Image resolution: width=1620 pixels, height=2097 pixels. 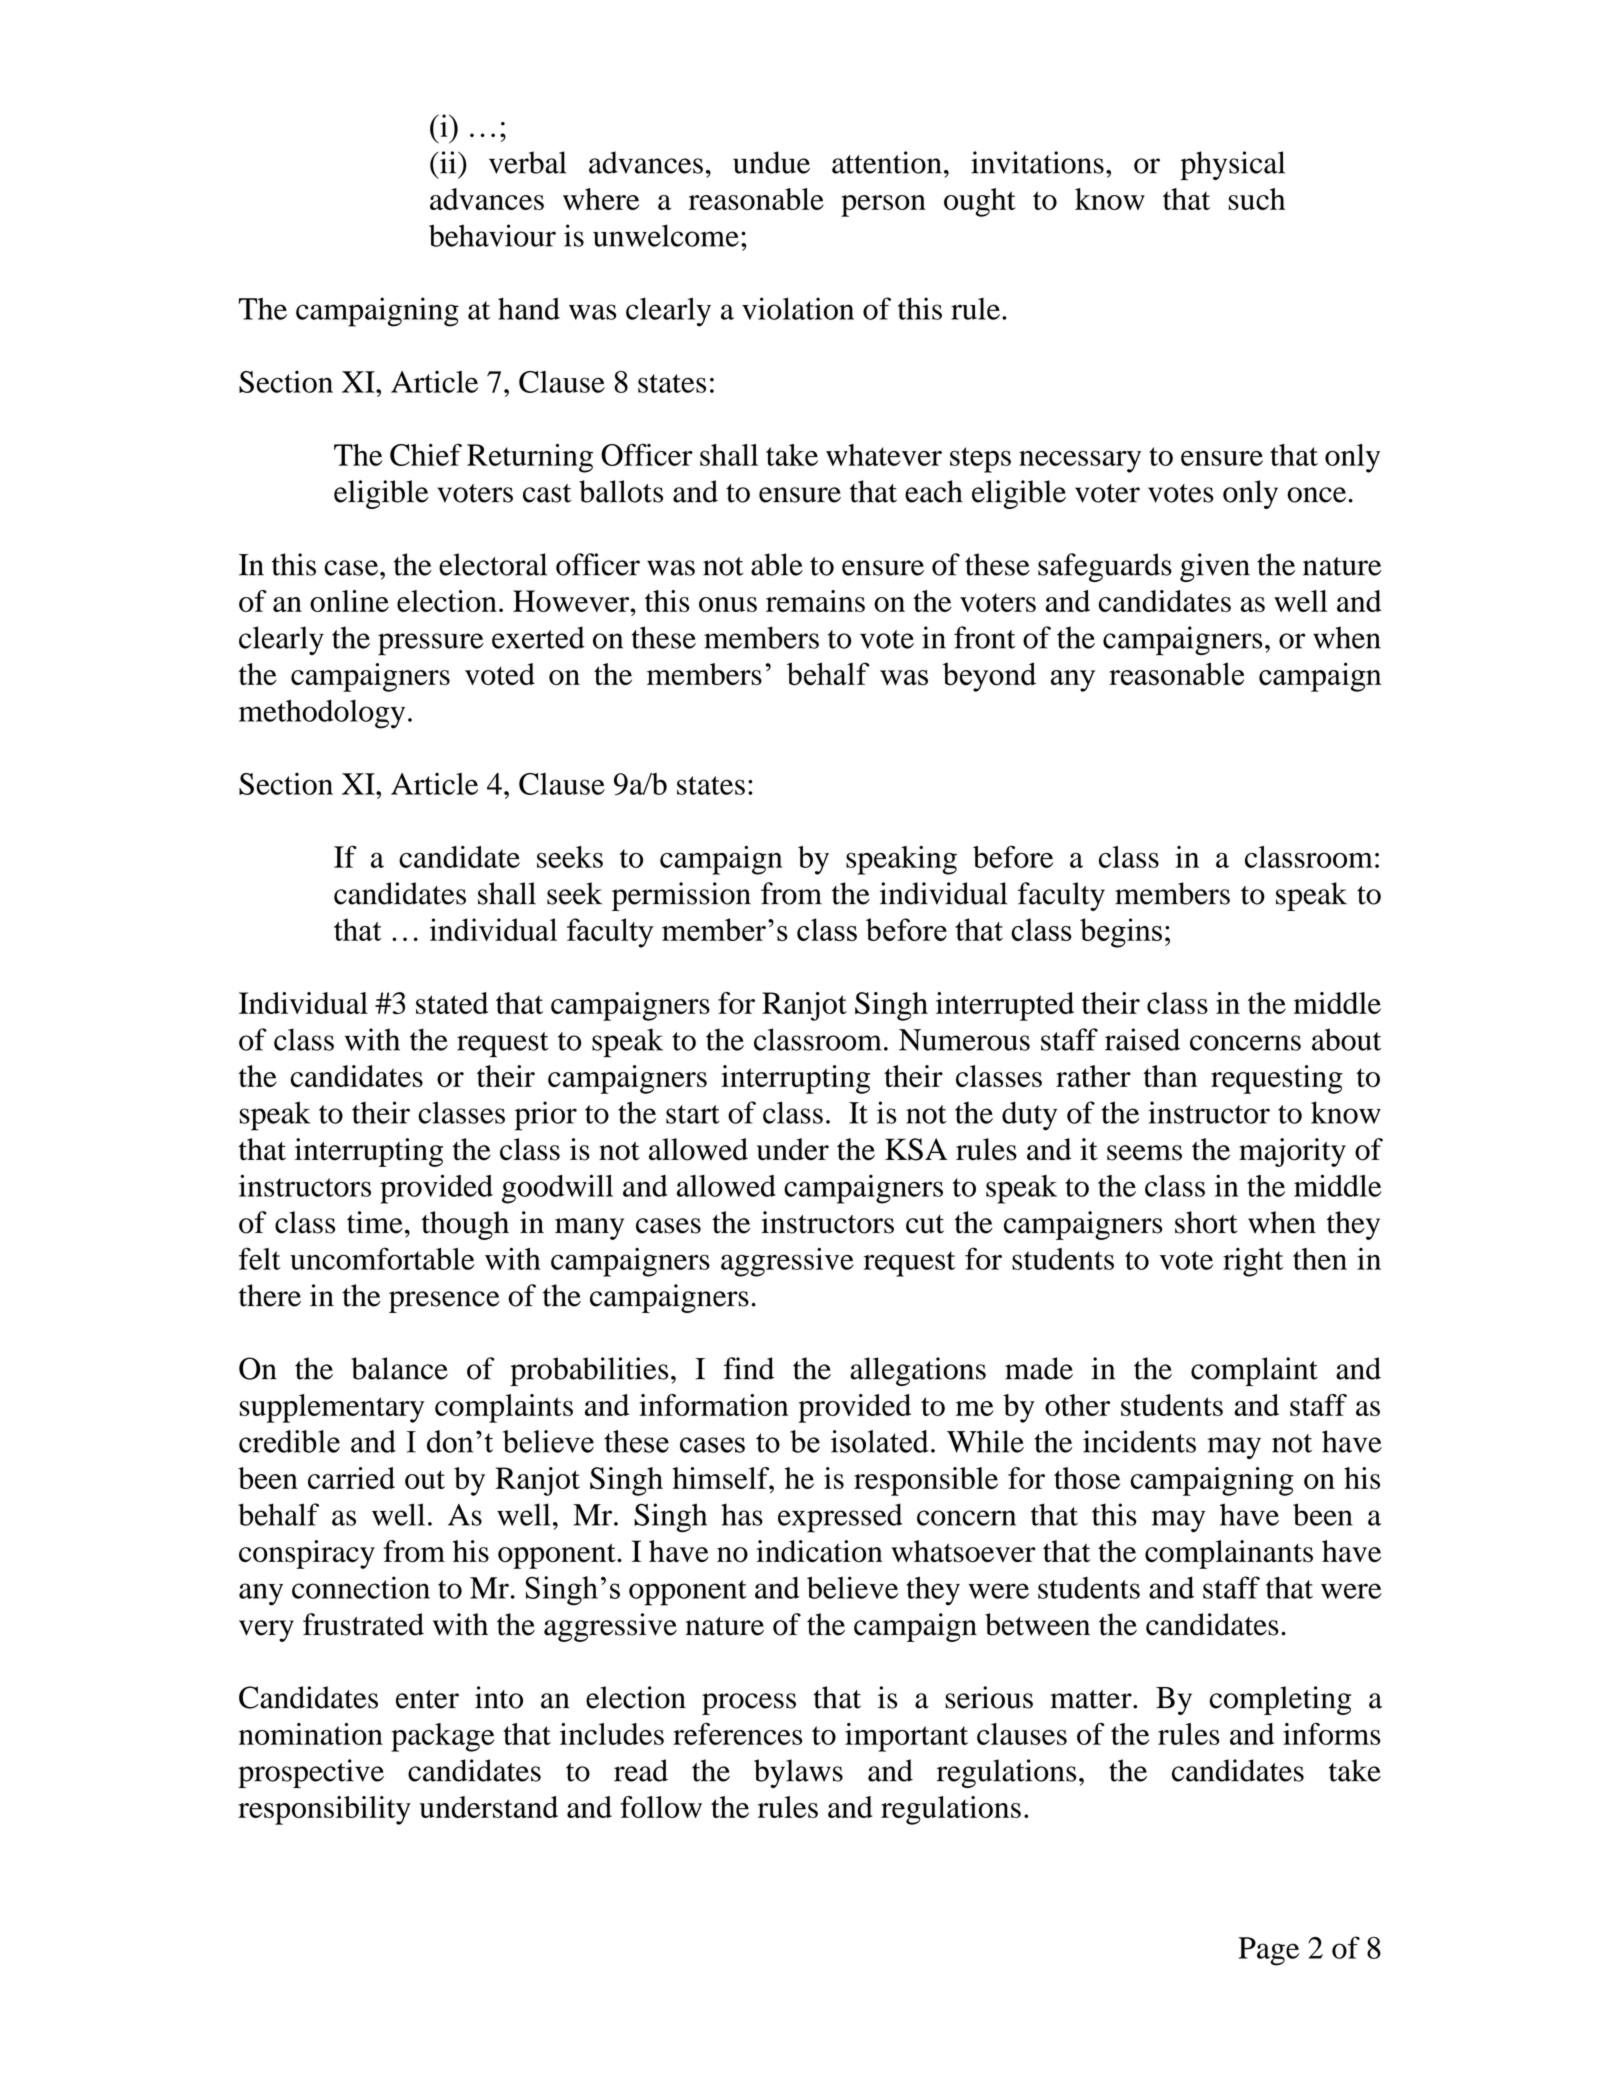 I want to click on behaviour, so click(x=492, y=235).
